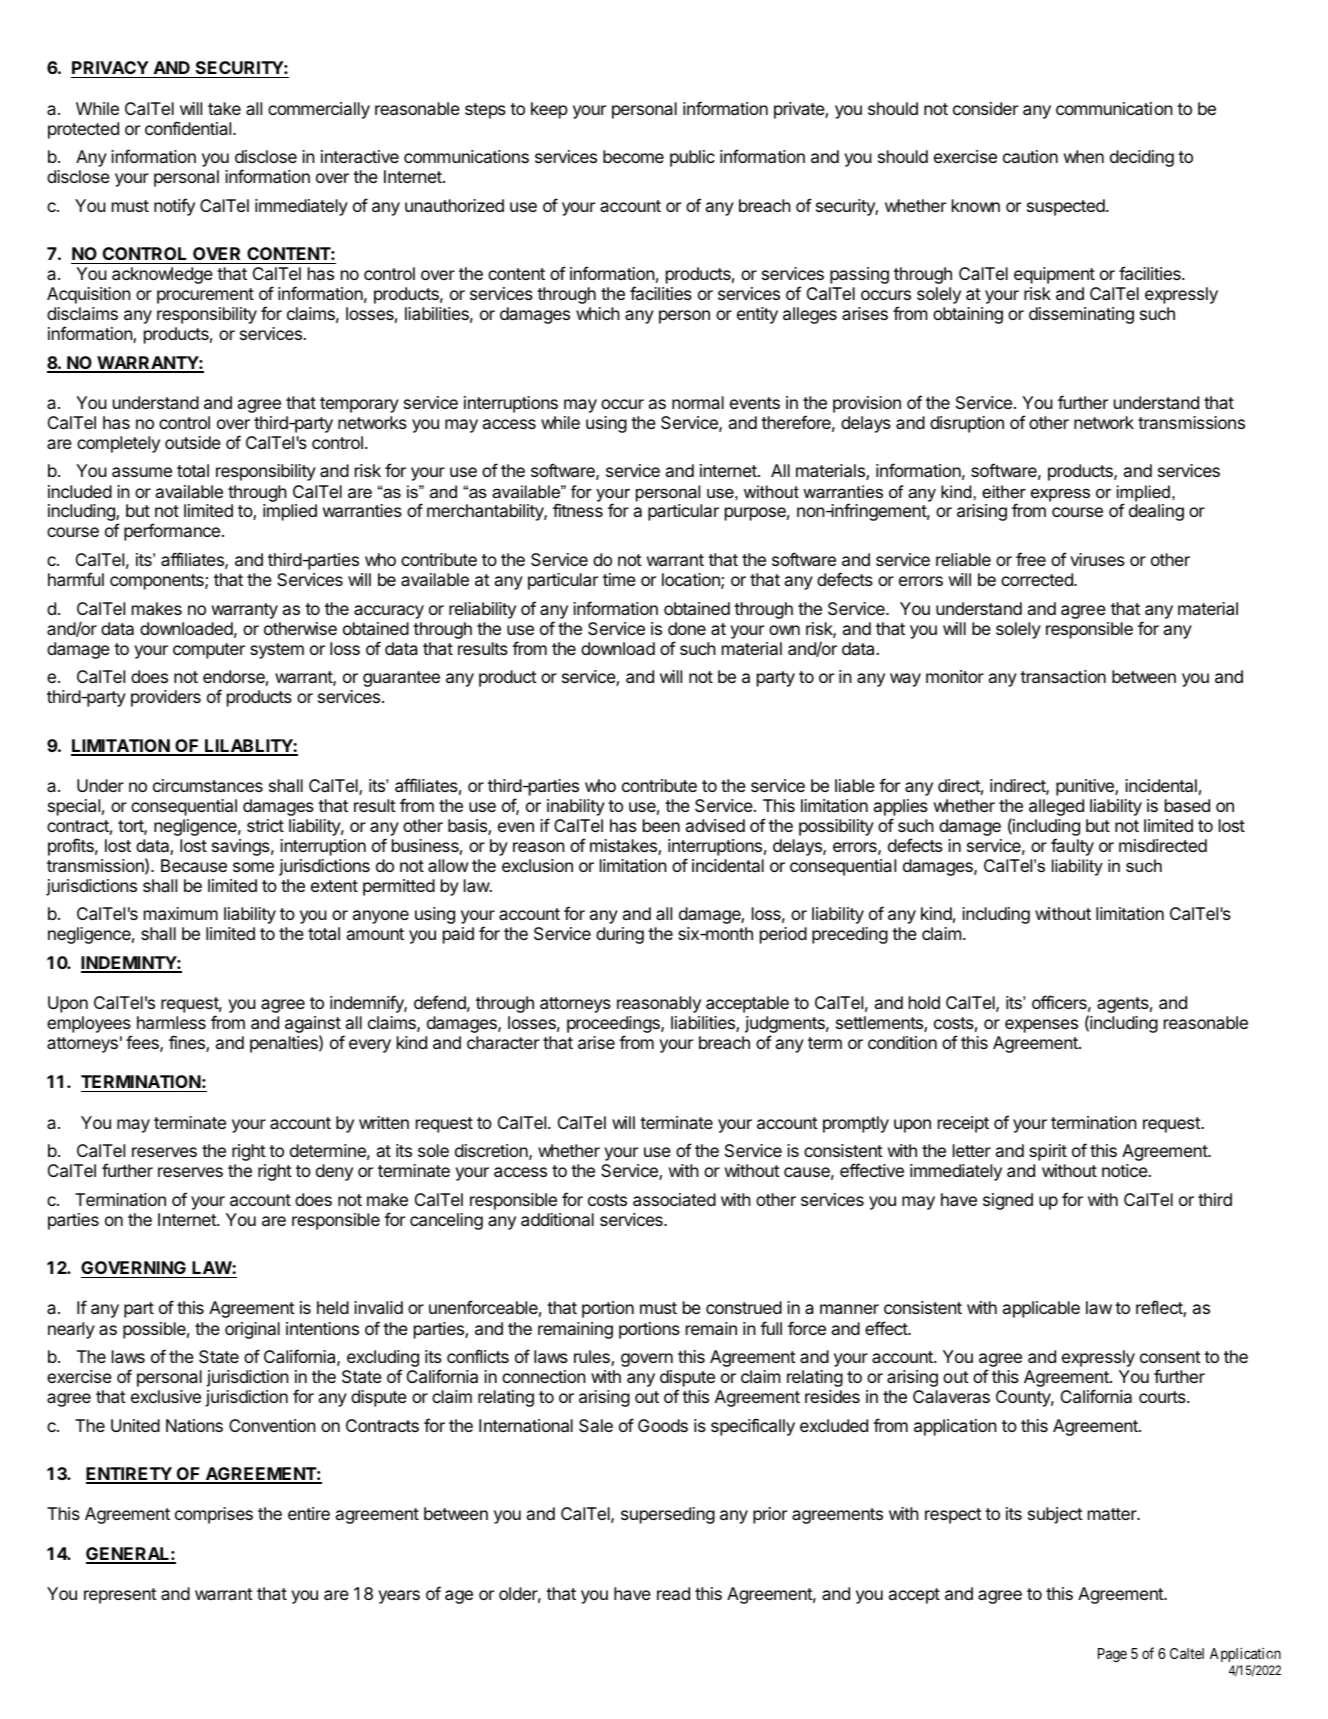 The image size is (1328, 1719). I want to click on become, so click(633, 156).
